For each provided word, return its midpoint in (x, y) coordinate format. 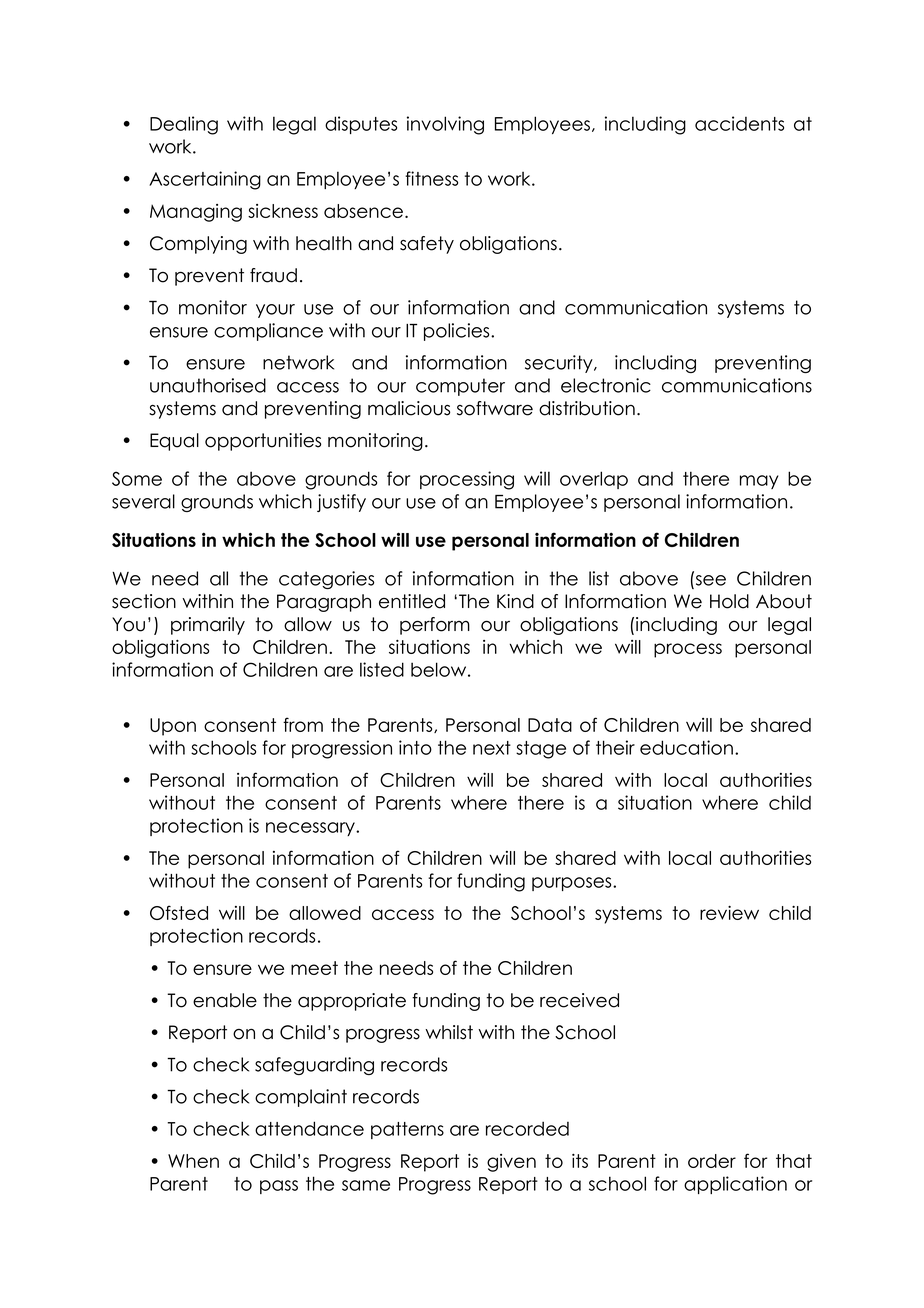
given (511, 1163)
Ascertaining (205, 180)
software (495, 408)
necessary (311, 829)
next (492, 748)
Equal (174, 442)
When (193, 1161)
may (759, 482)
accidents (739, 123)
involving (445, 125)
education (686, 747)
